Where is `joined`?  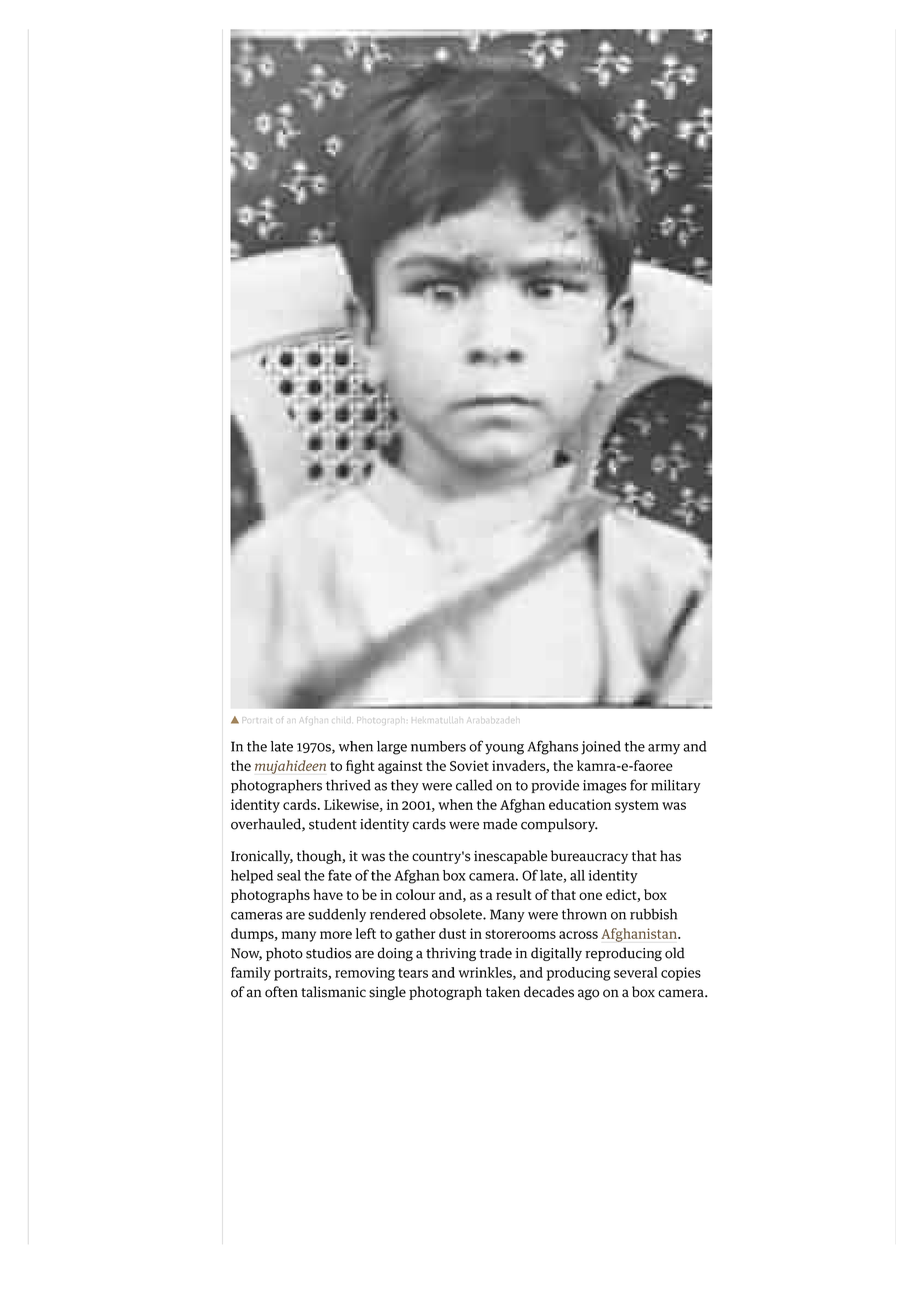
joined is located at coordinates (601, 748).
